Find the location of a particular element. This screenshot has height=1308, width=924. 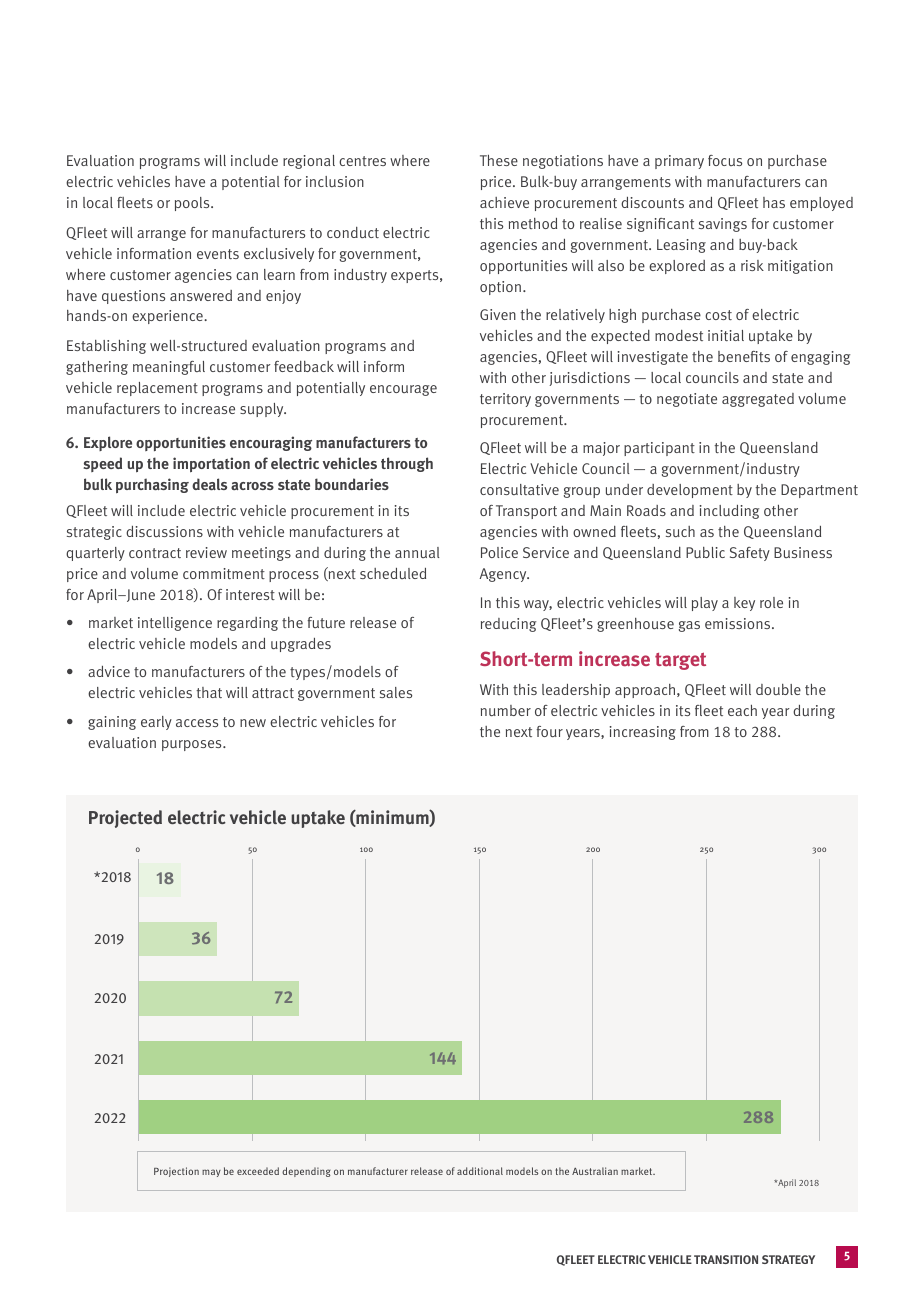

increasing is located at coordinates (643, 733).
